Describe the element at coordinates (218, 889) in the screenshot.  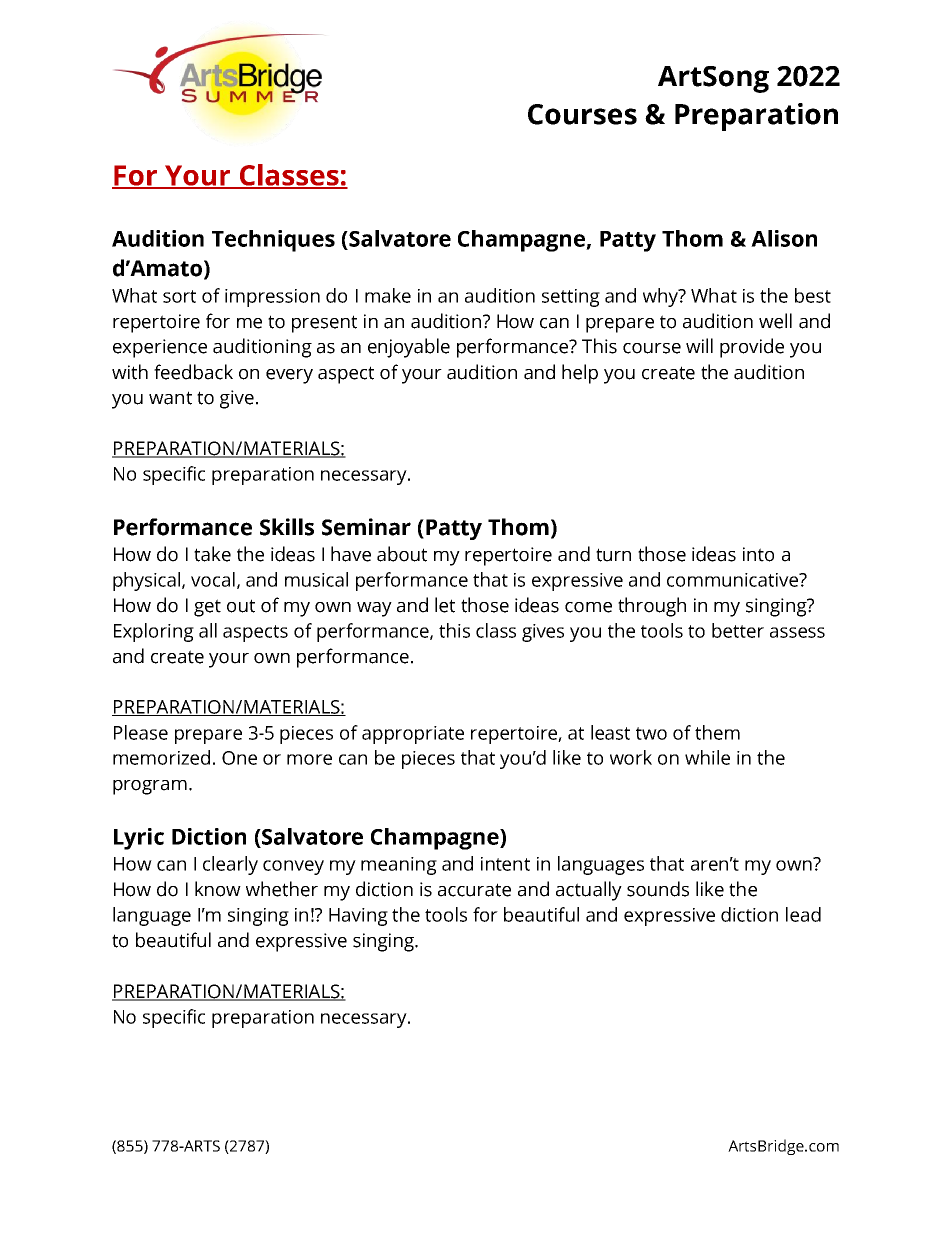
I see `know` at that location.
